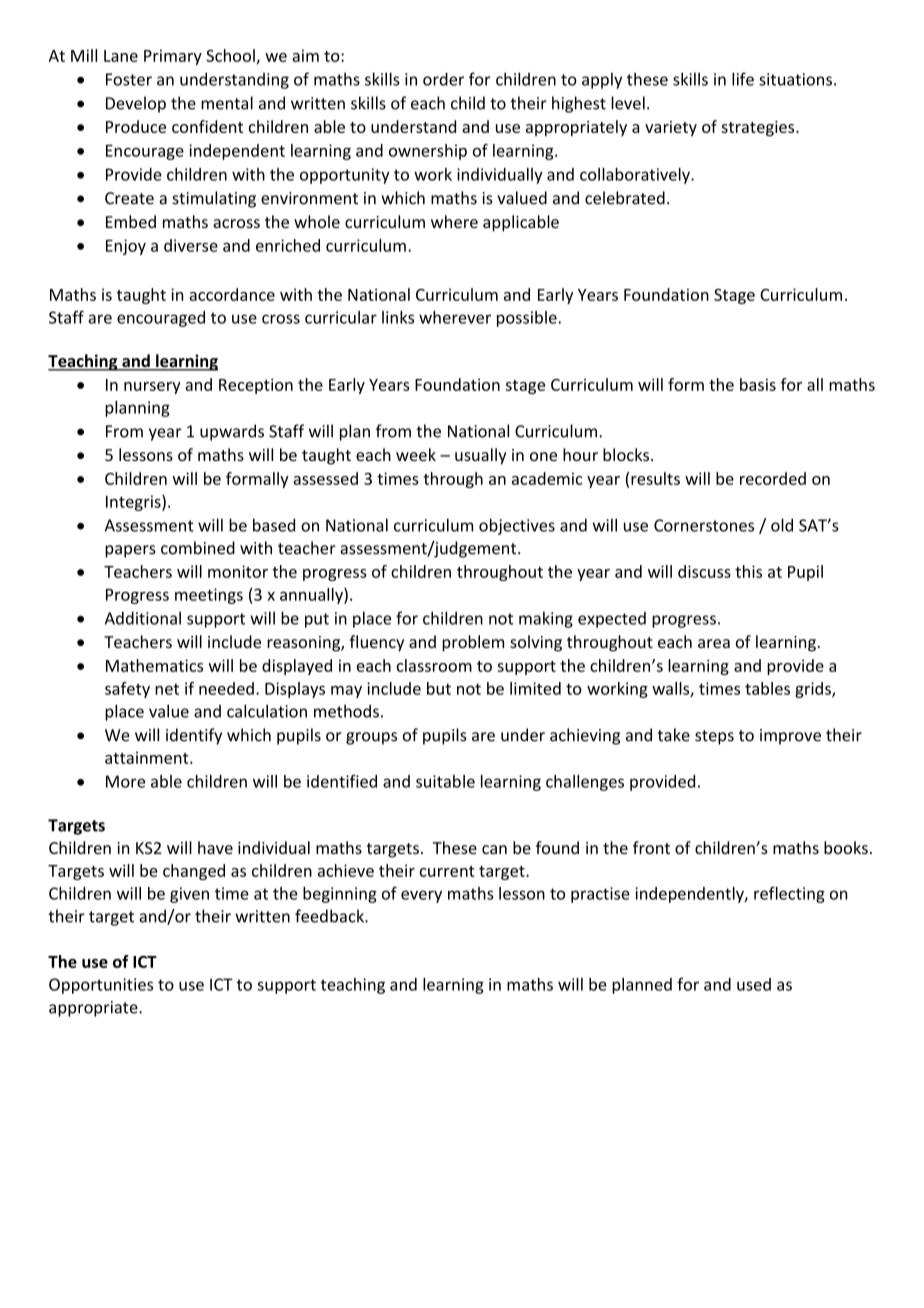 This image has height=1308, width=924. I want to click on can, so click(494, 849).
